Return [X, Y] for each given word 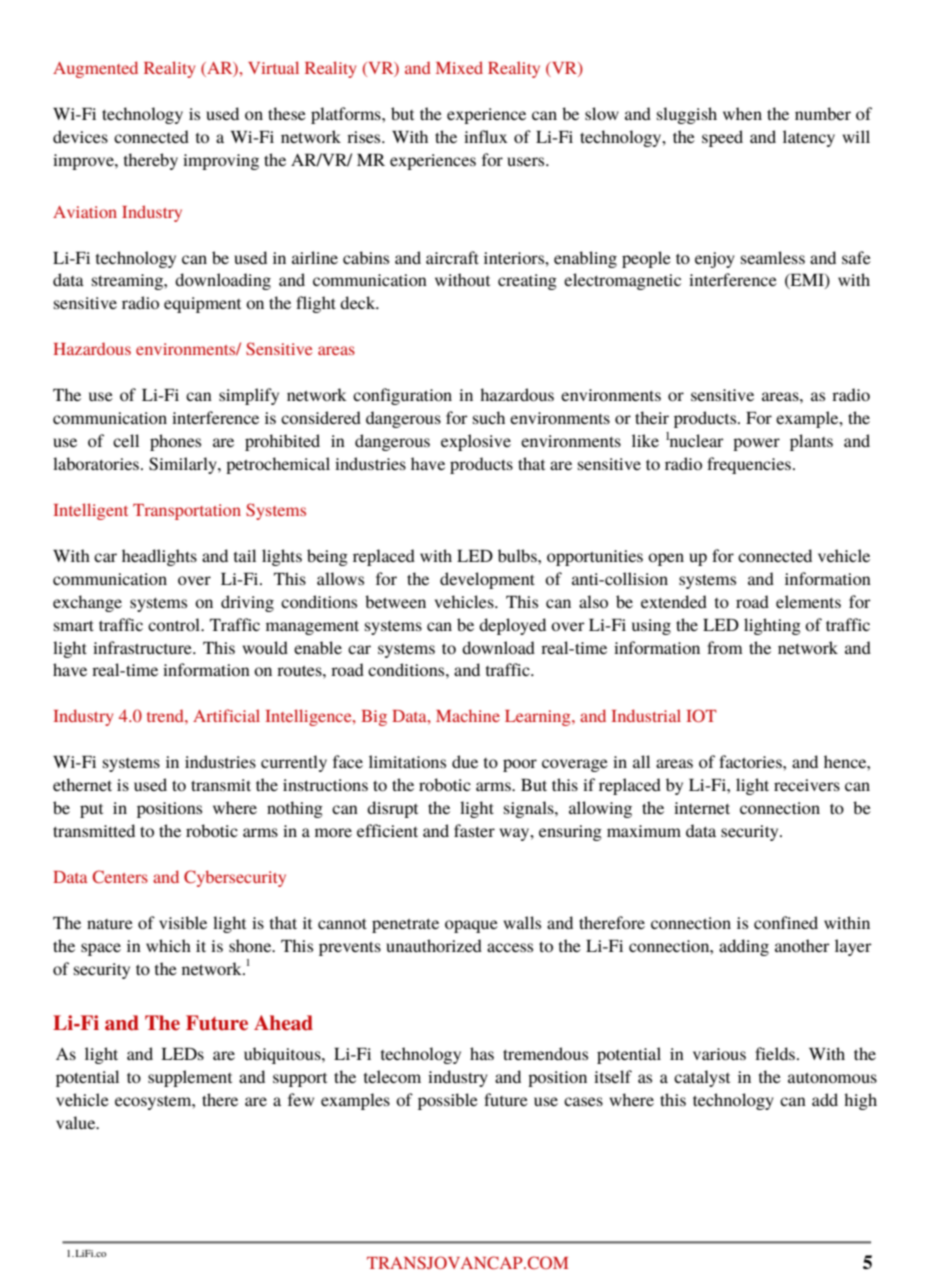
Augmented [95, 69]
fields [776, 1053]
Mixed [459, 67]
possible [448, 1101]
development [487, 580]
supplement [190, 1078]
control [175, 624]
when [742, 113]
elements [808, 601]
